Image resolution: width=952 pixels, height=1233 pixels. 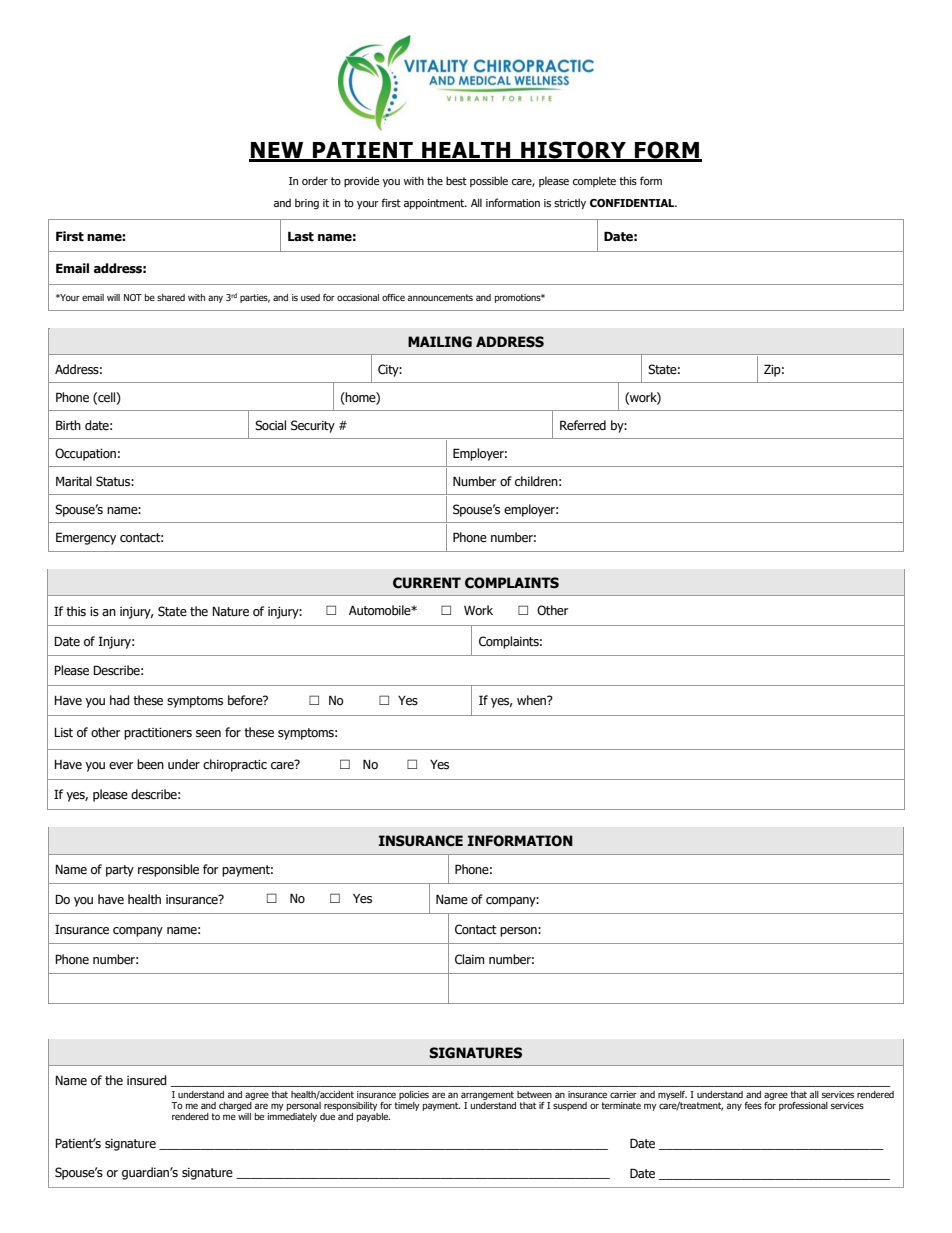 I want to click on CURRENT, so click(x=427, y=583).
